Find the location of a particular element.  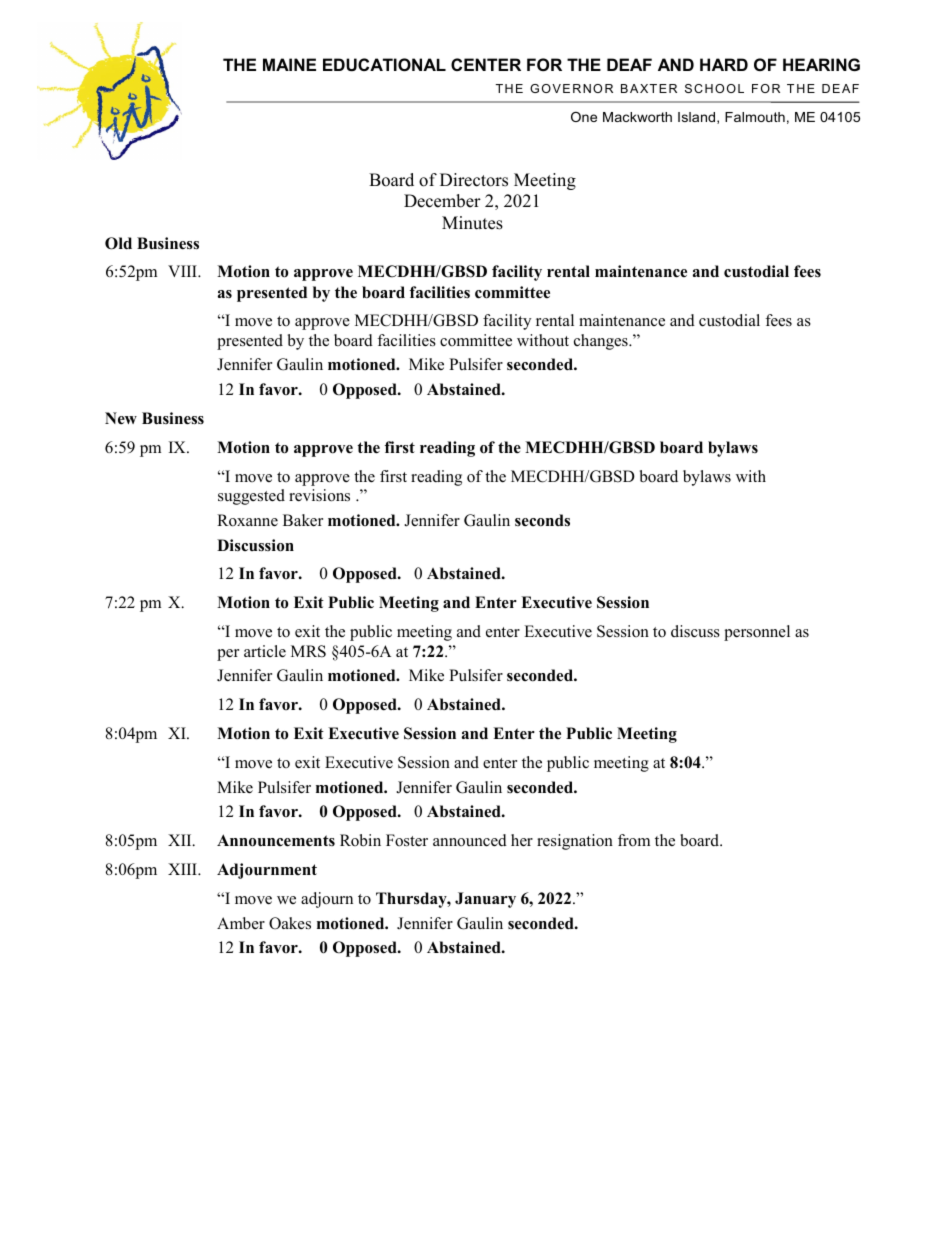

XIII is located at coordinates (184, 869).
